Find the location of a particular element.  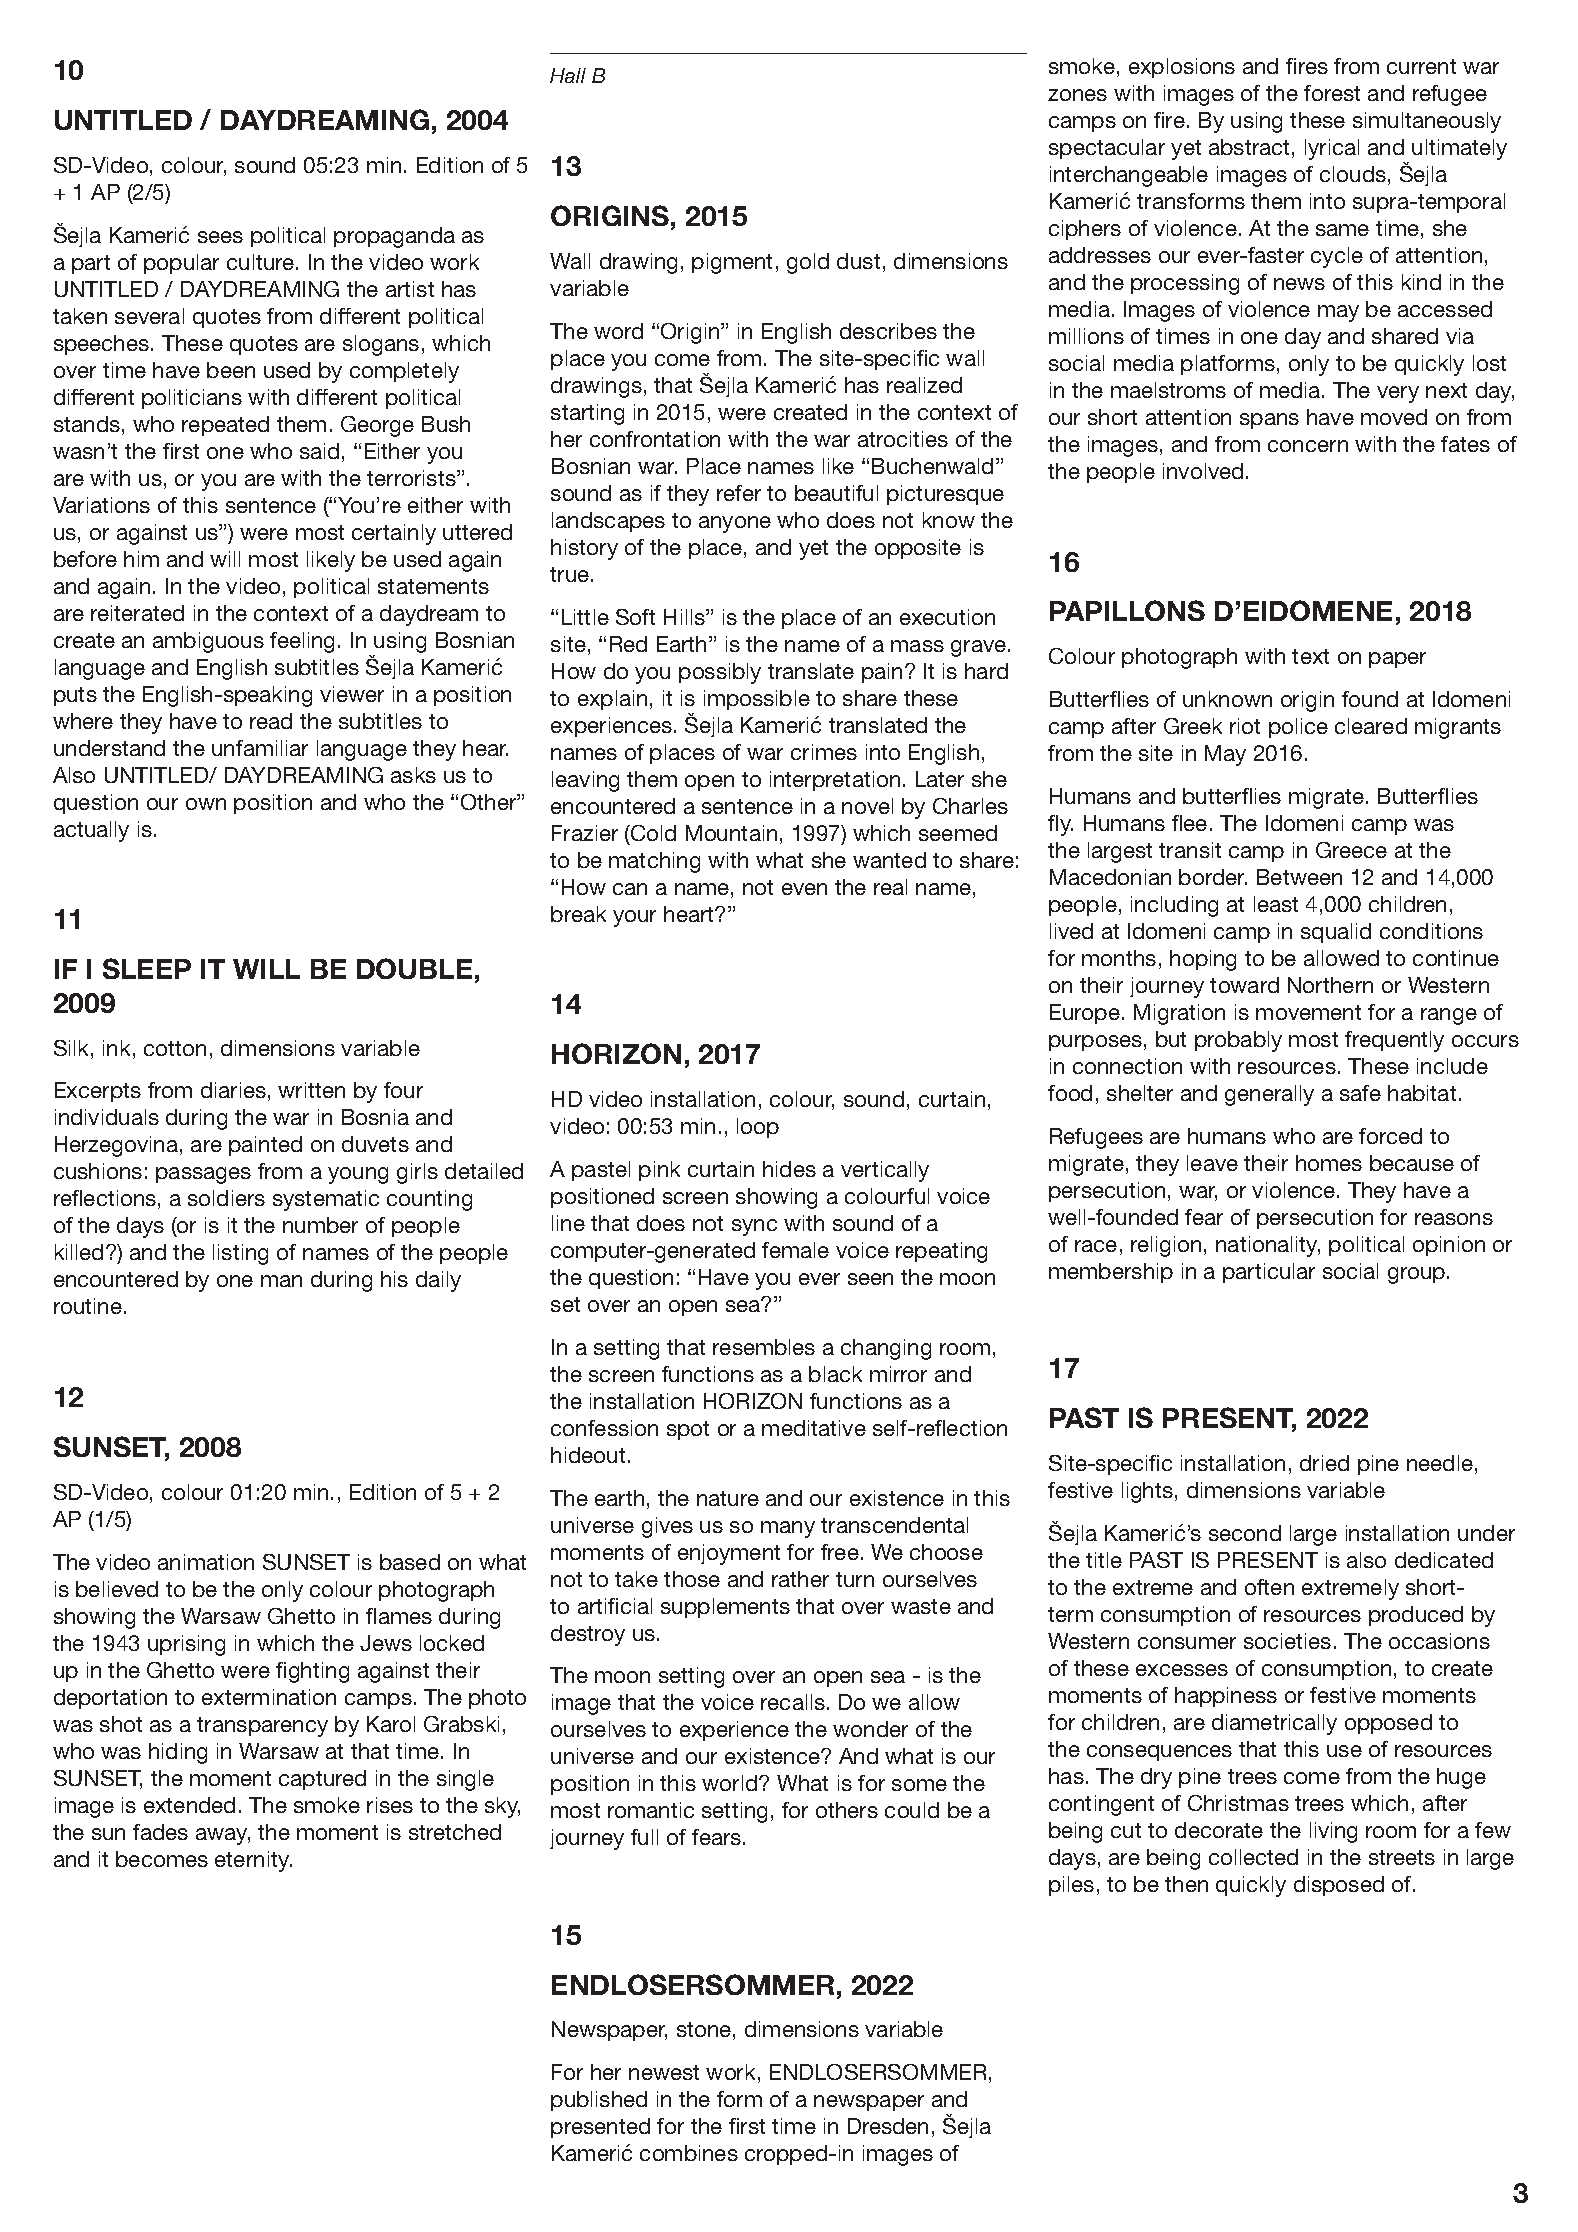

sees is located at coordinates (220, 237).
